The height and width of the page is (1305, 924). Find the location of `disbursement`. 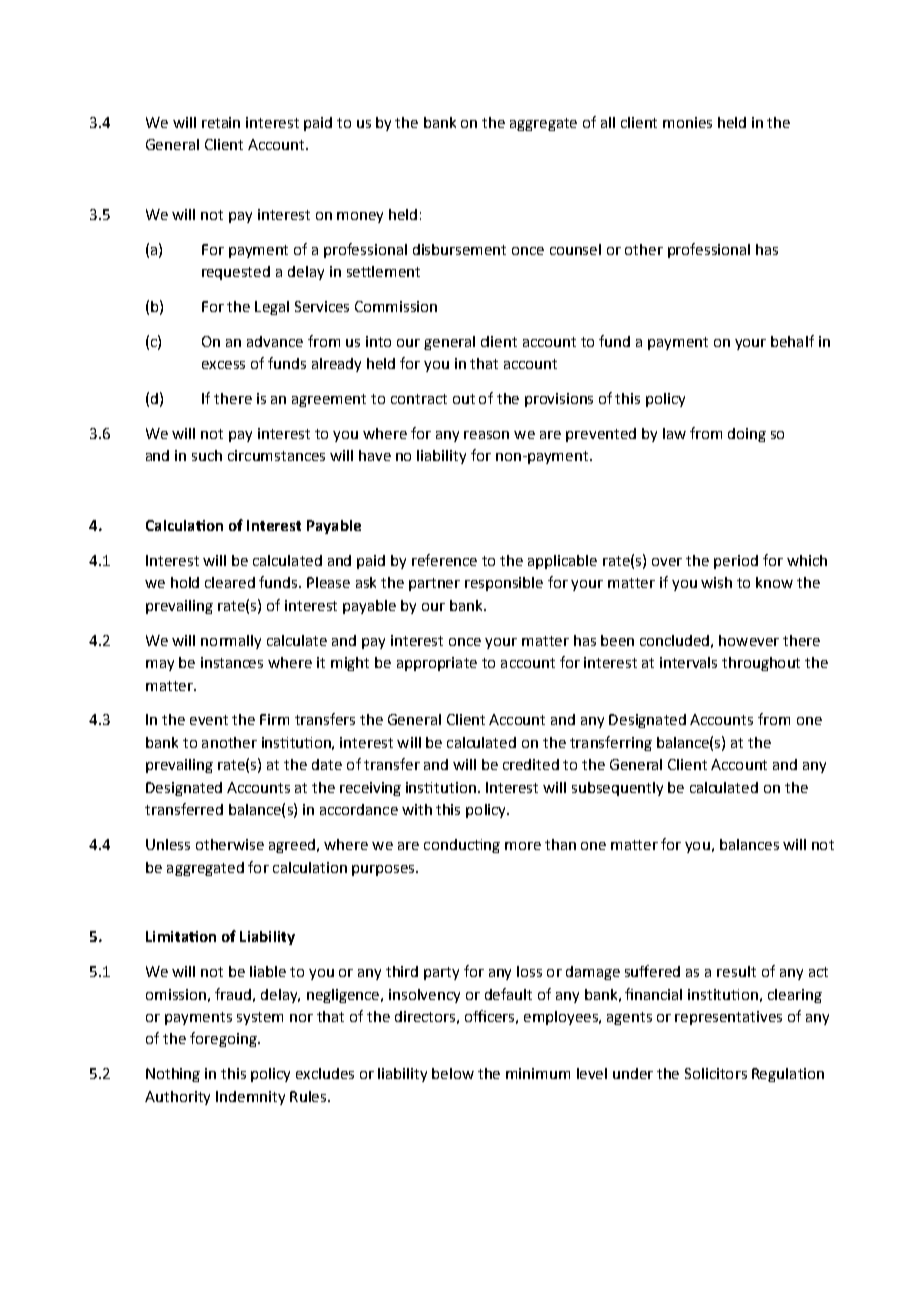

disbursement is located at coordinates (459, 249).
